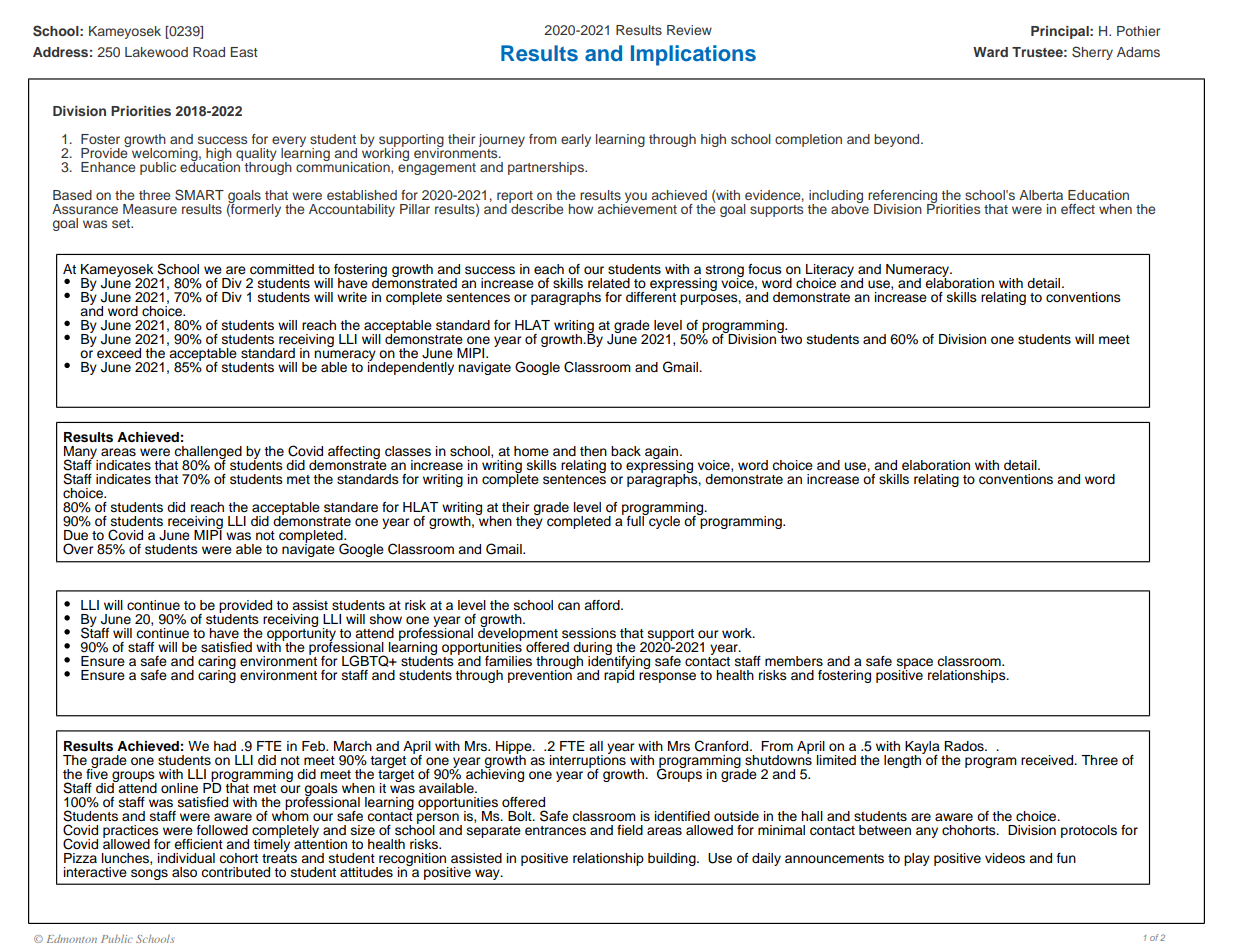  What do you see at coordinates (693, 55) in the page?
I see `Implications` at bounding box center [693, 55].
